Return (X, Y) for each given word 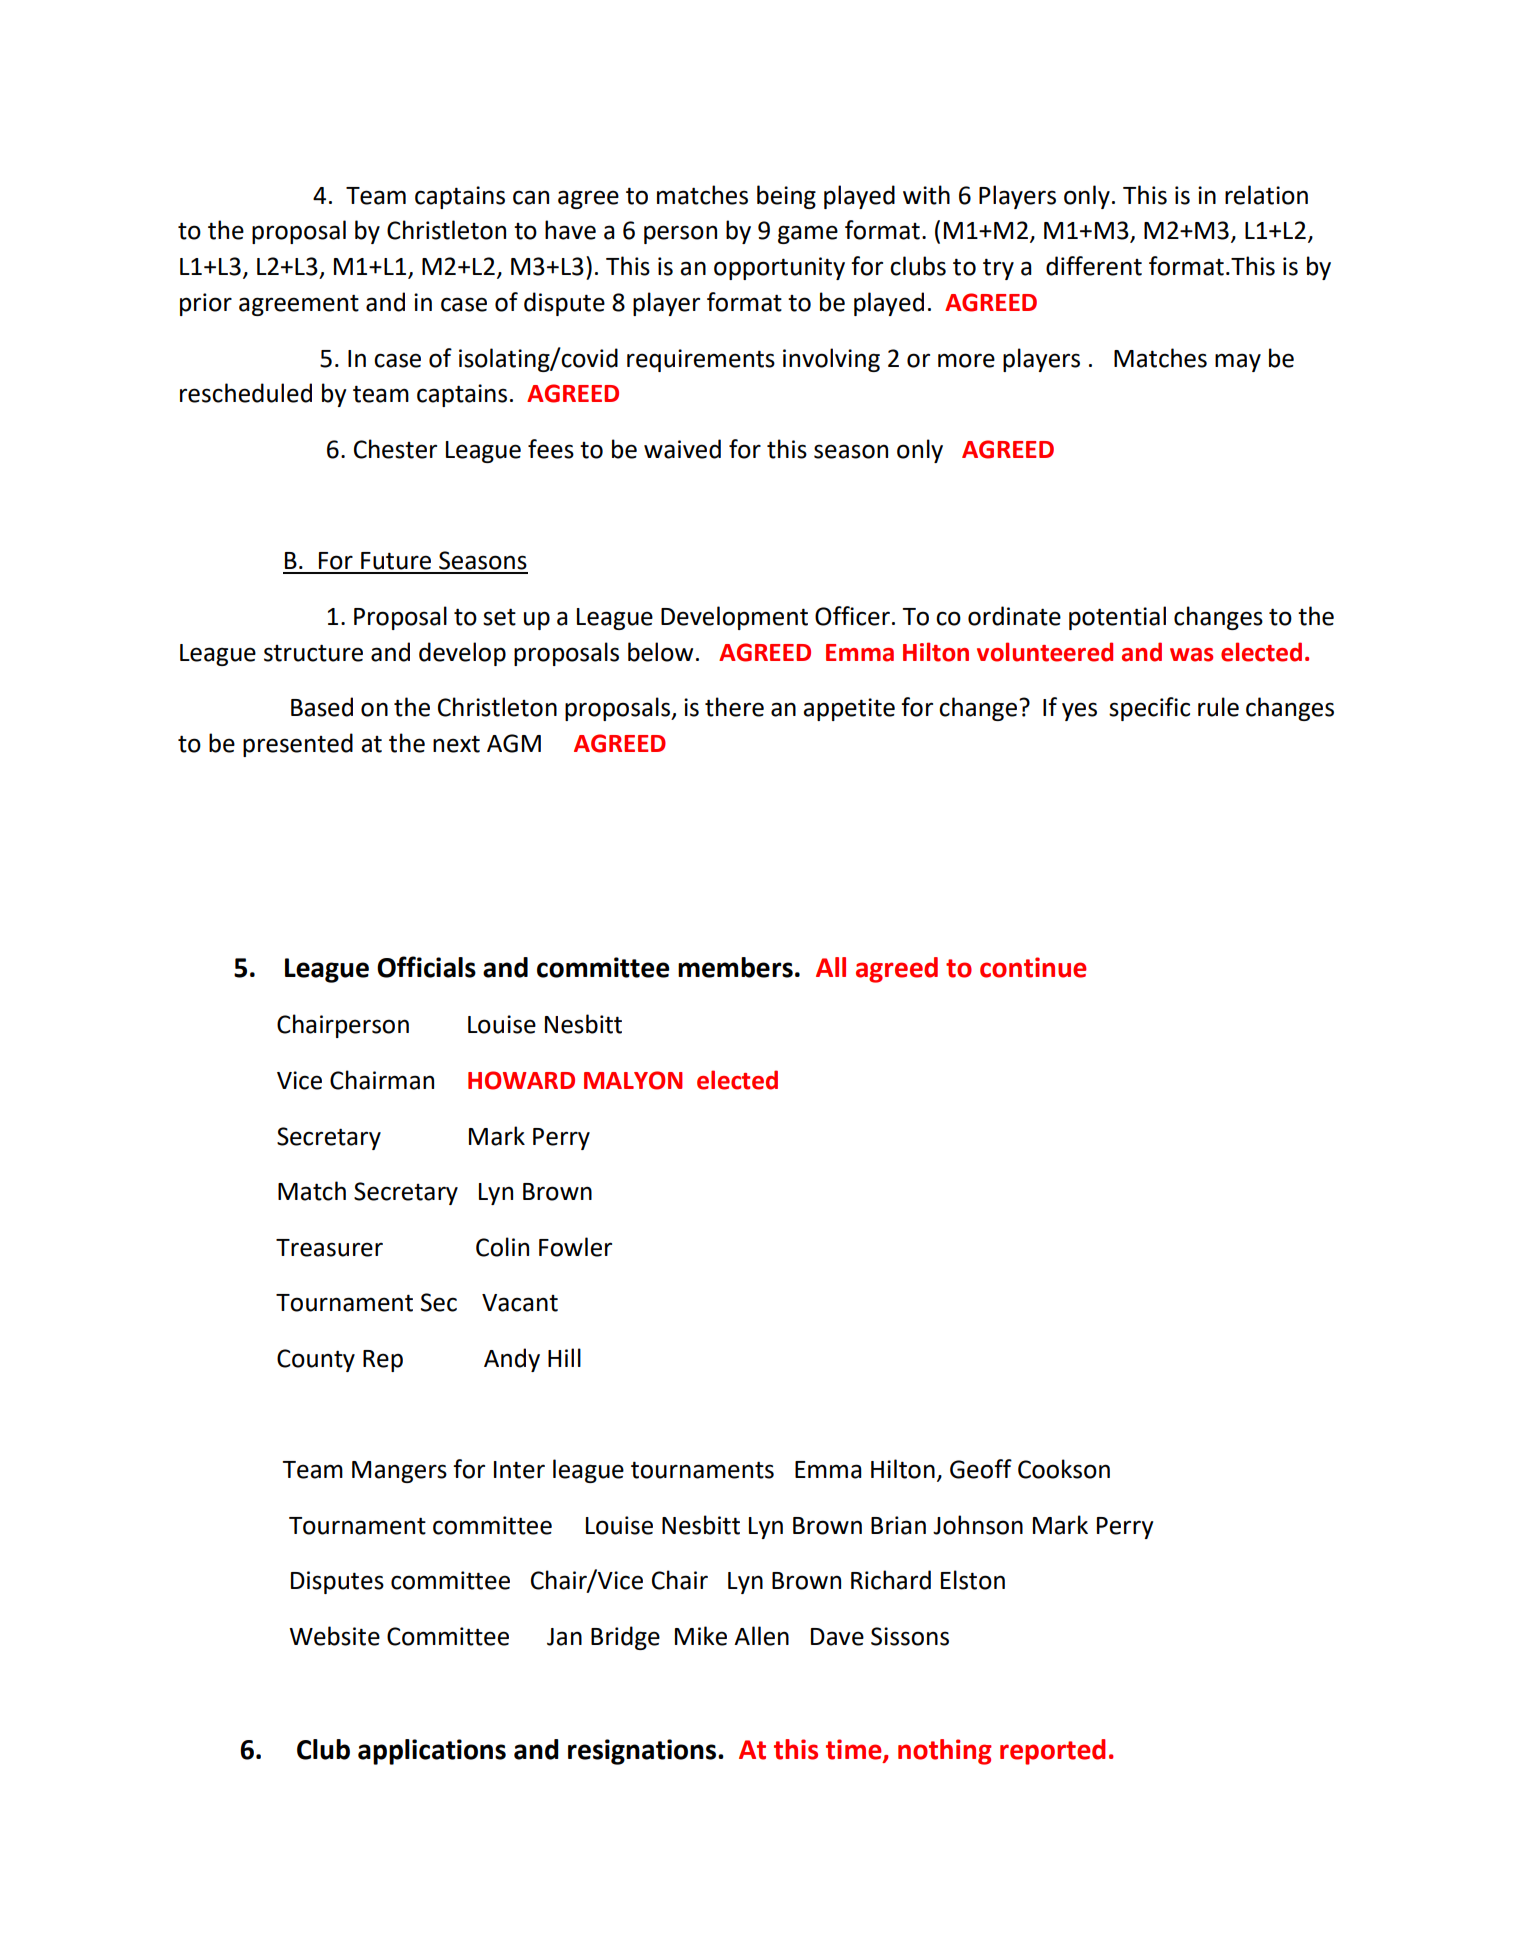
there (734, 707)
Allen (761, 1636)
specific (1149, 709)
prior (206, 304)
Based (322, 707)
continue (1033, 967)
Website (334, 1636)
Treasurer (329, 1248)
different (1094, 266)
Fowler (575, 1247)
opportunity (779, 268)
